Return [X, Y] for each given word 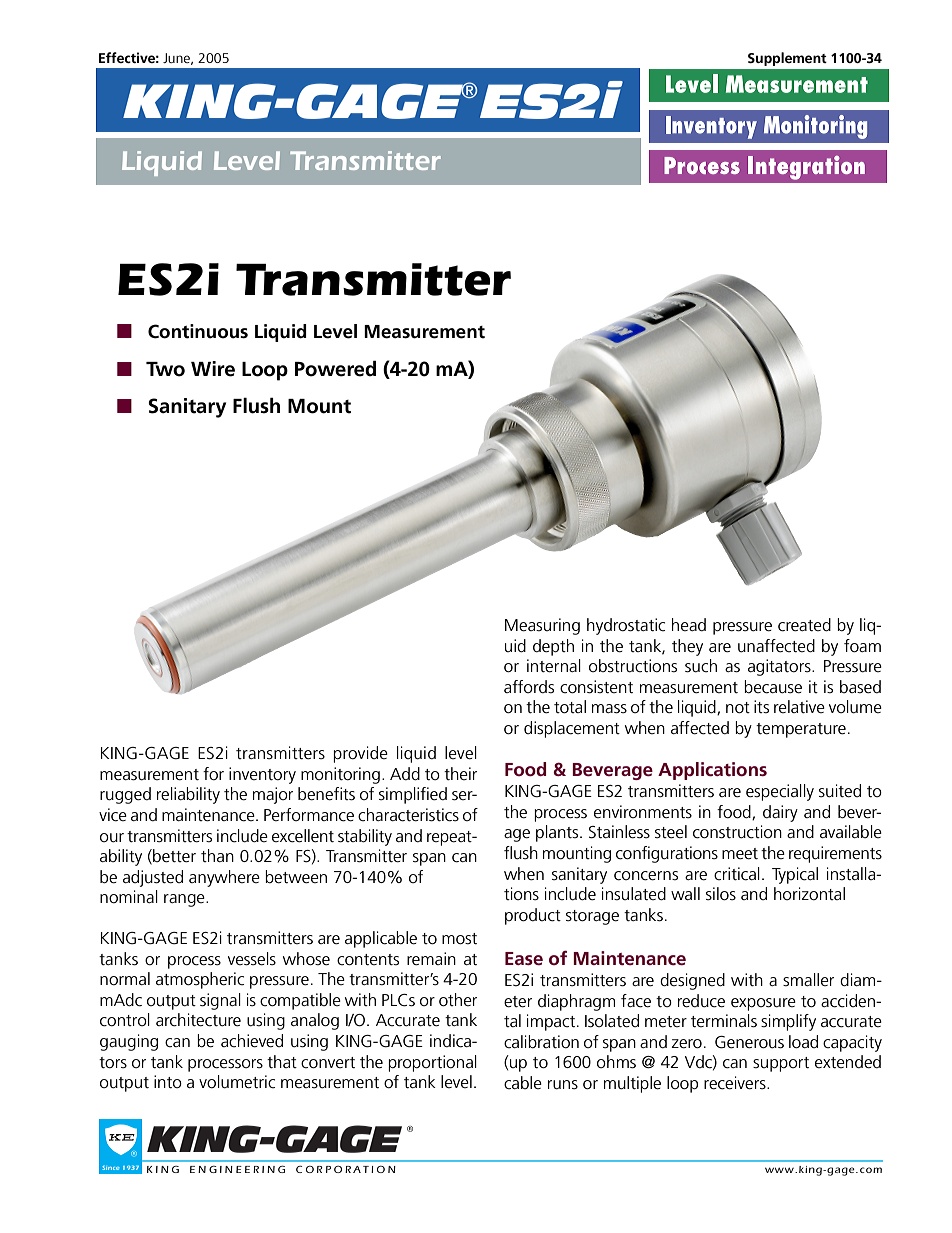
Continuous [198, 331]
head [689, 624]
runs [563, 1085]
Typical [795, 875]
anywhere [224, 878]
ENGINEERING [237, 1169]
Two [165, 369]
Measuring [542, 626]
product [533, 916]
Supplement [787, 59]
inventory [262, 775]
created [804, 625]
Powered [335, 368]
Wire [213, 369]
